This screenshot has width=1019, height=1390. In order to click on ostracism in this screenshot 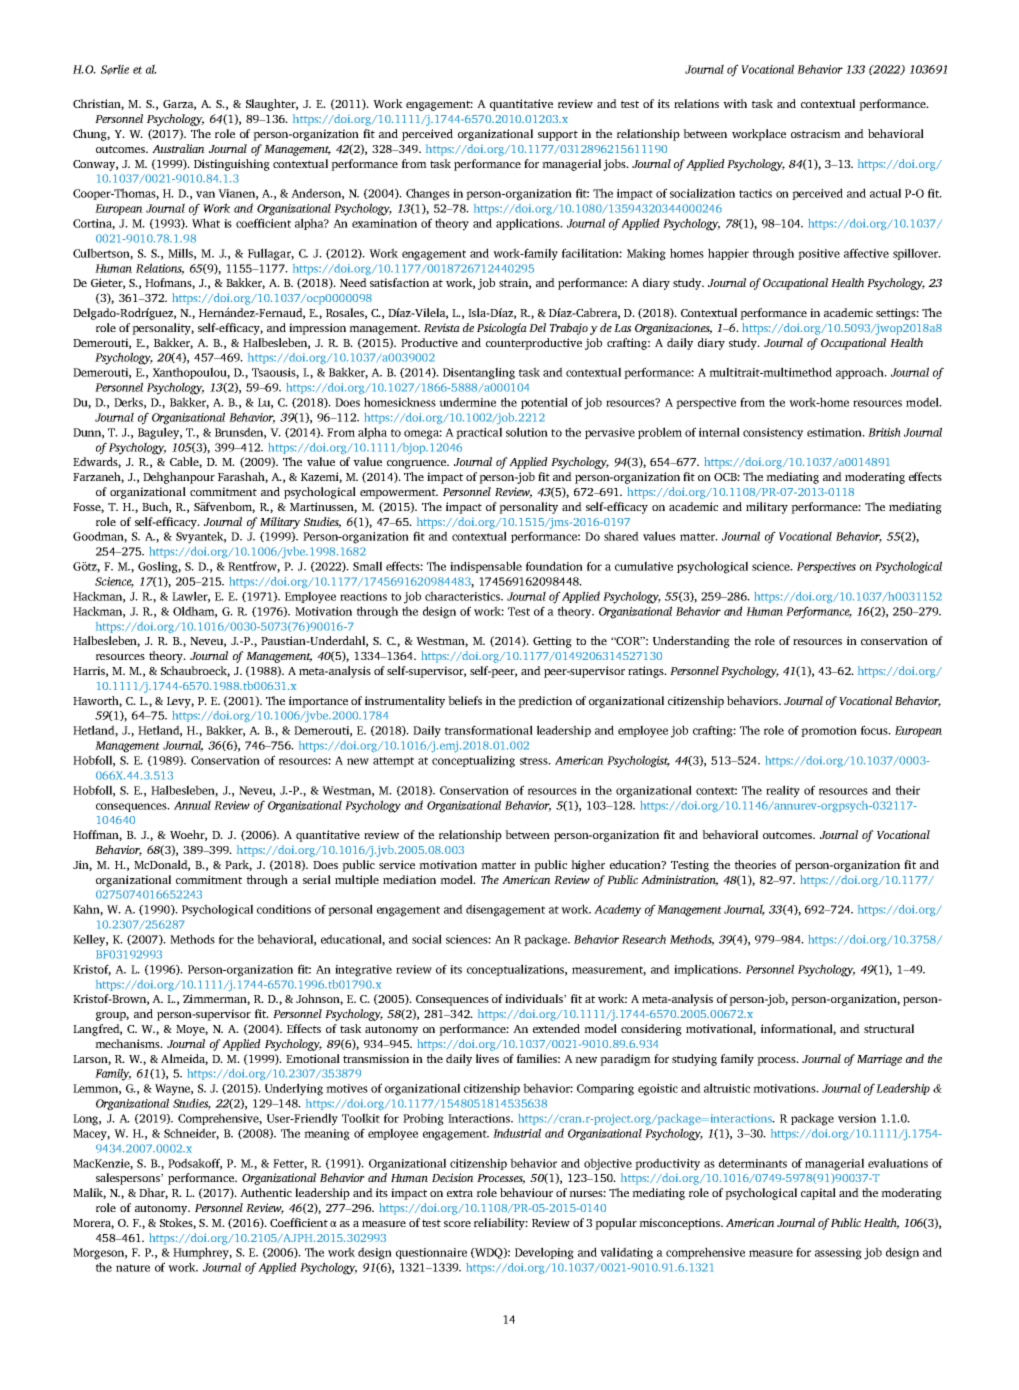, I will do `click(816, 133)`.
